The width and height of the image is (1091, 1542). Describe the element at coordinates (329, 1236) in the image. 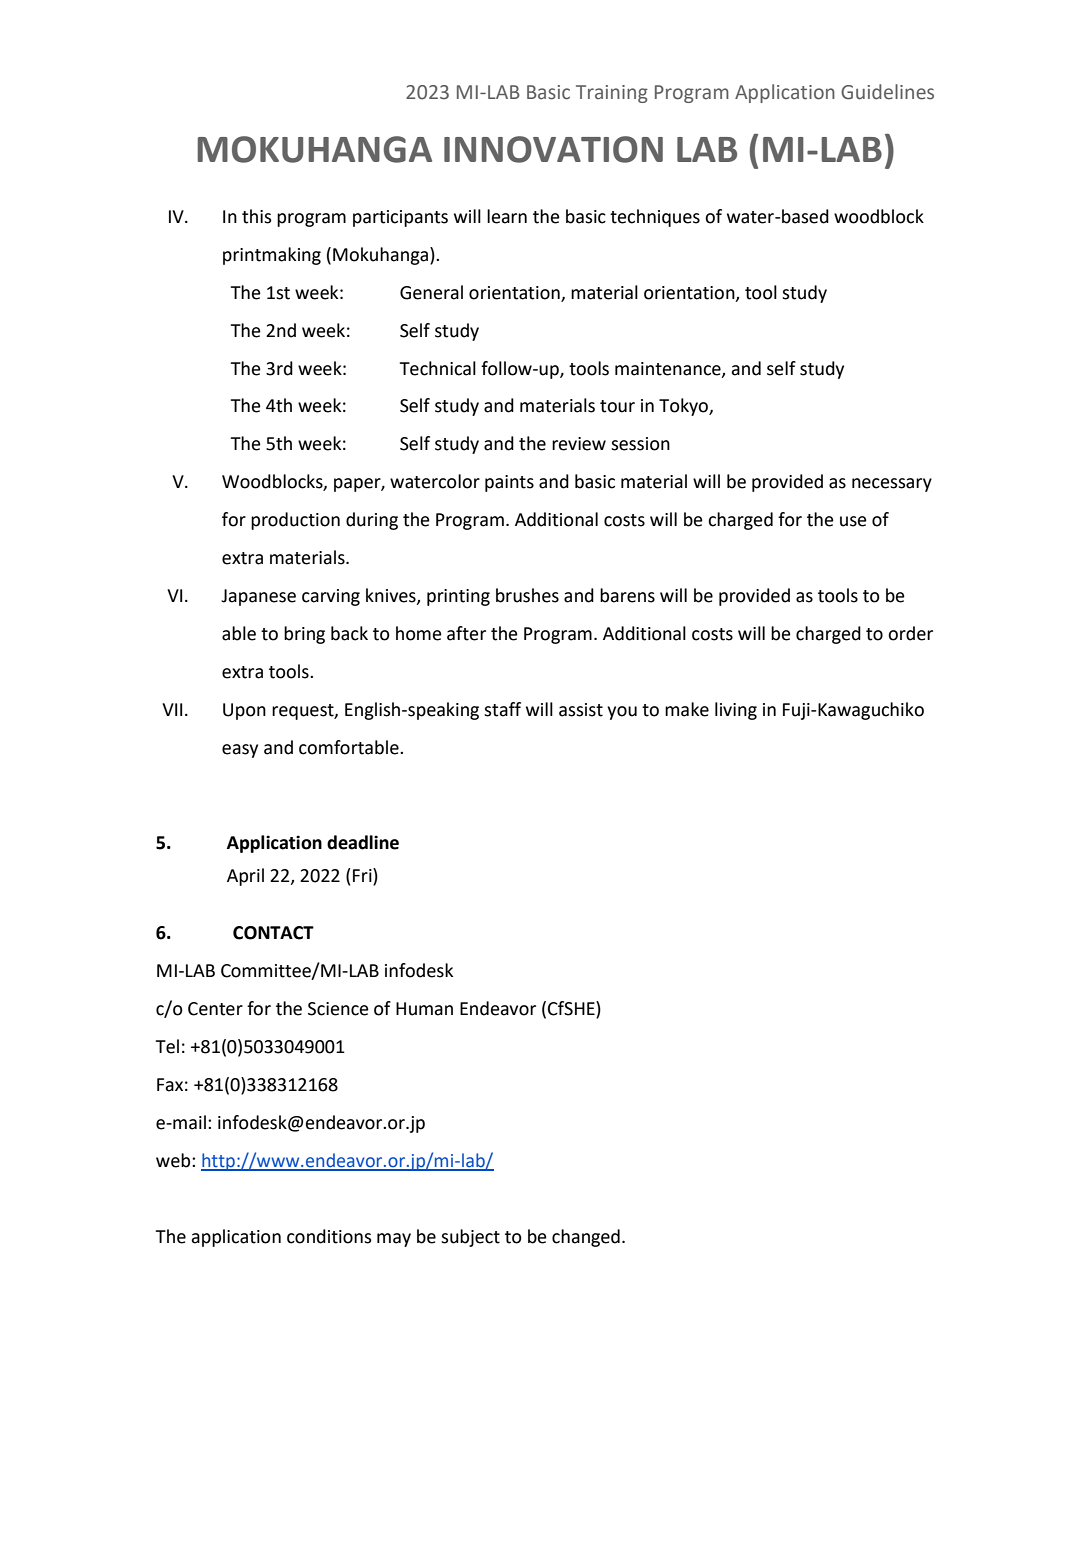

I see `conditions` at that location.
